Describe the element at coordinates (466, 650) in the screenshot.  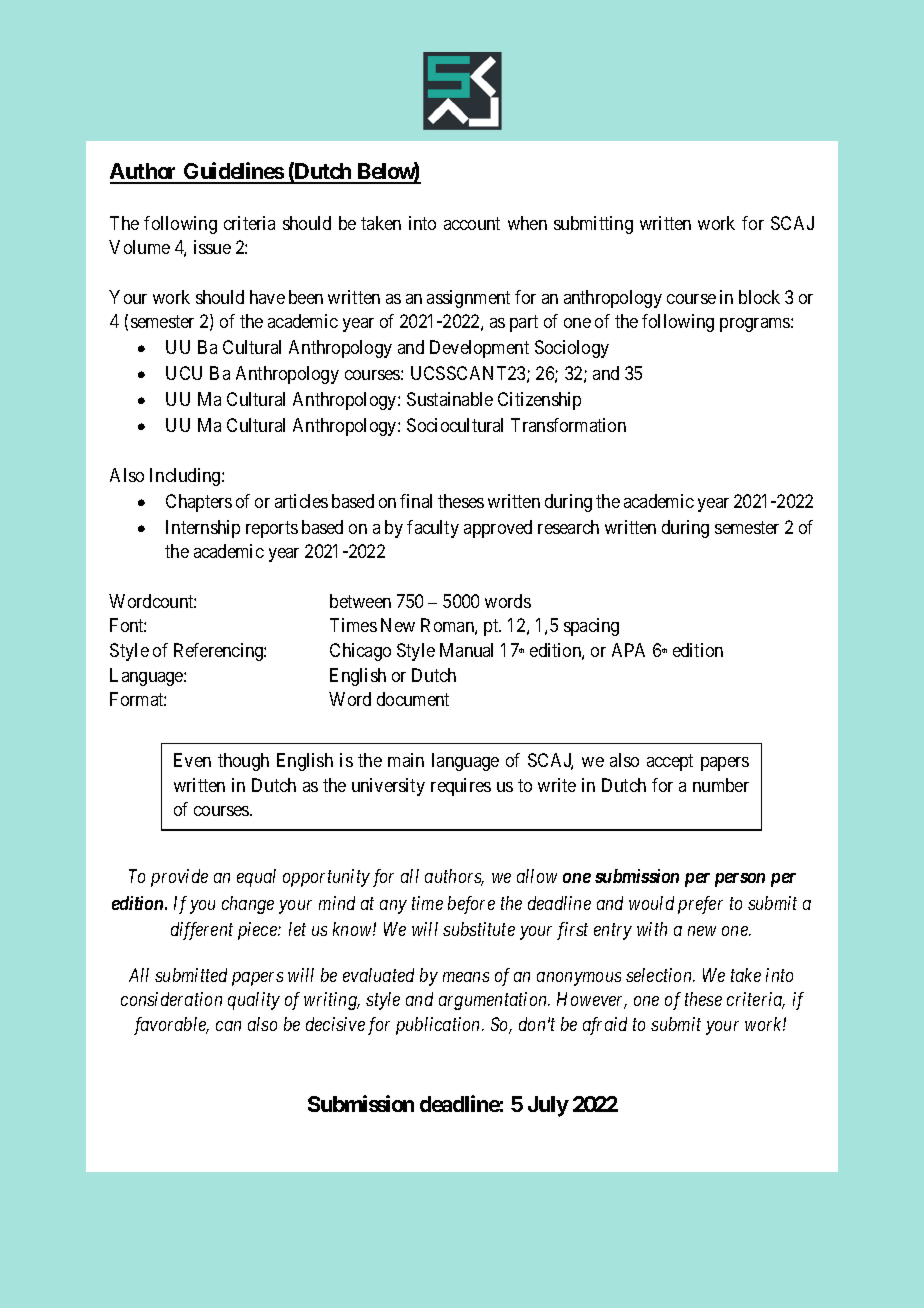
I see `Manual` at that location.
